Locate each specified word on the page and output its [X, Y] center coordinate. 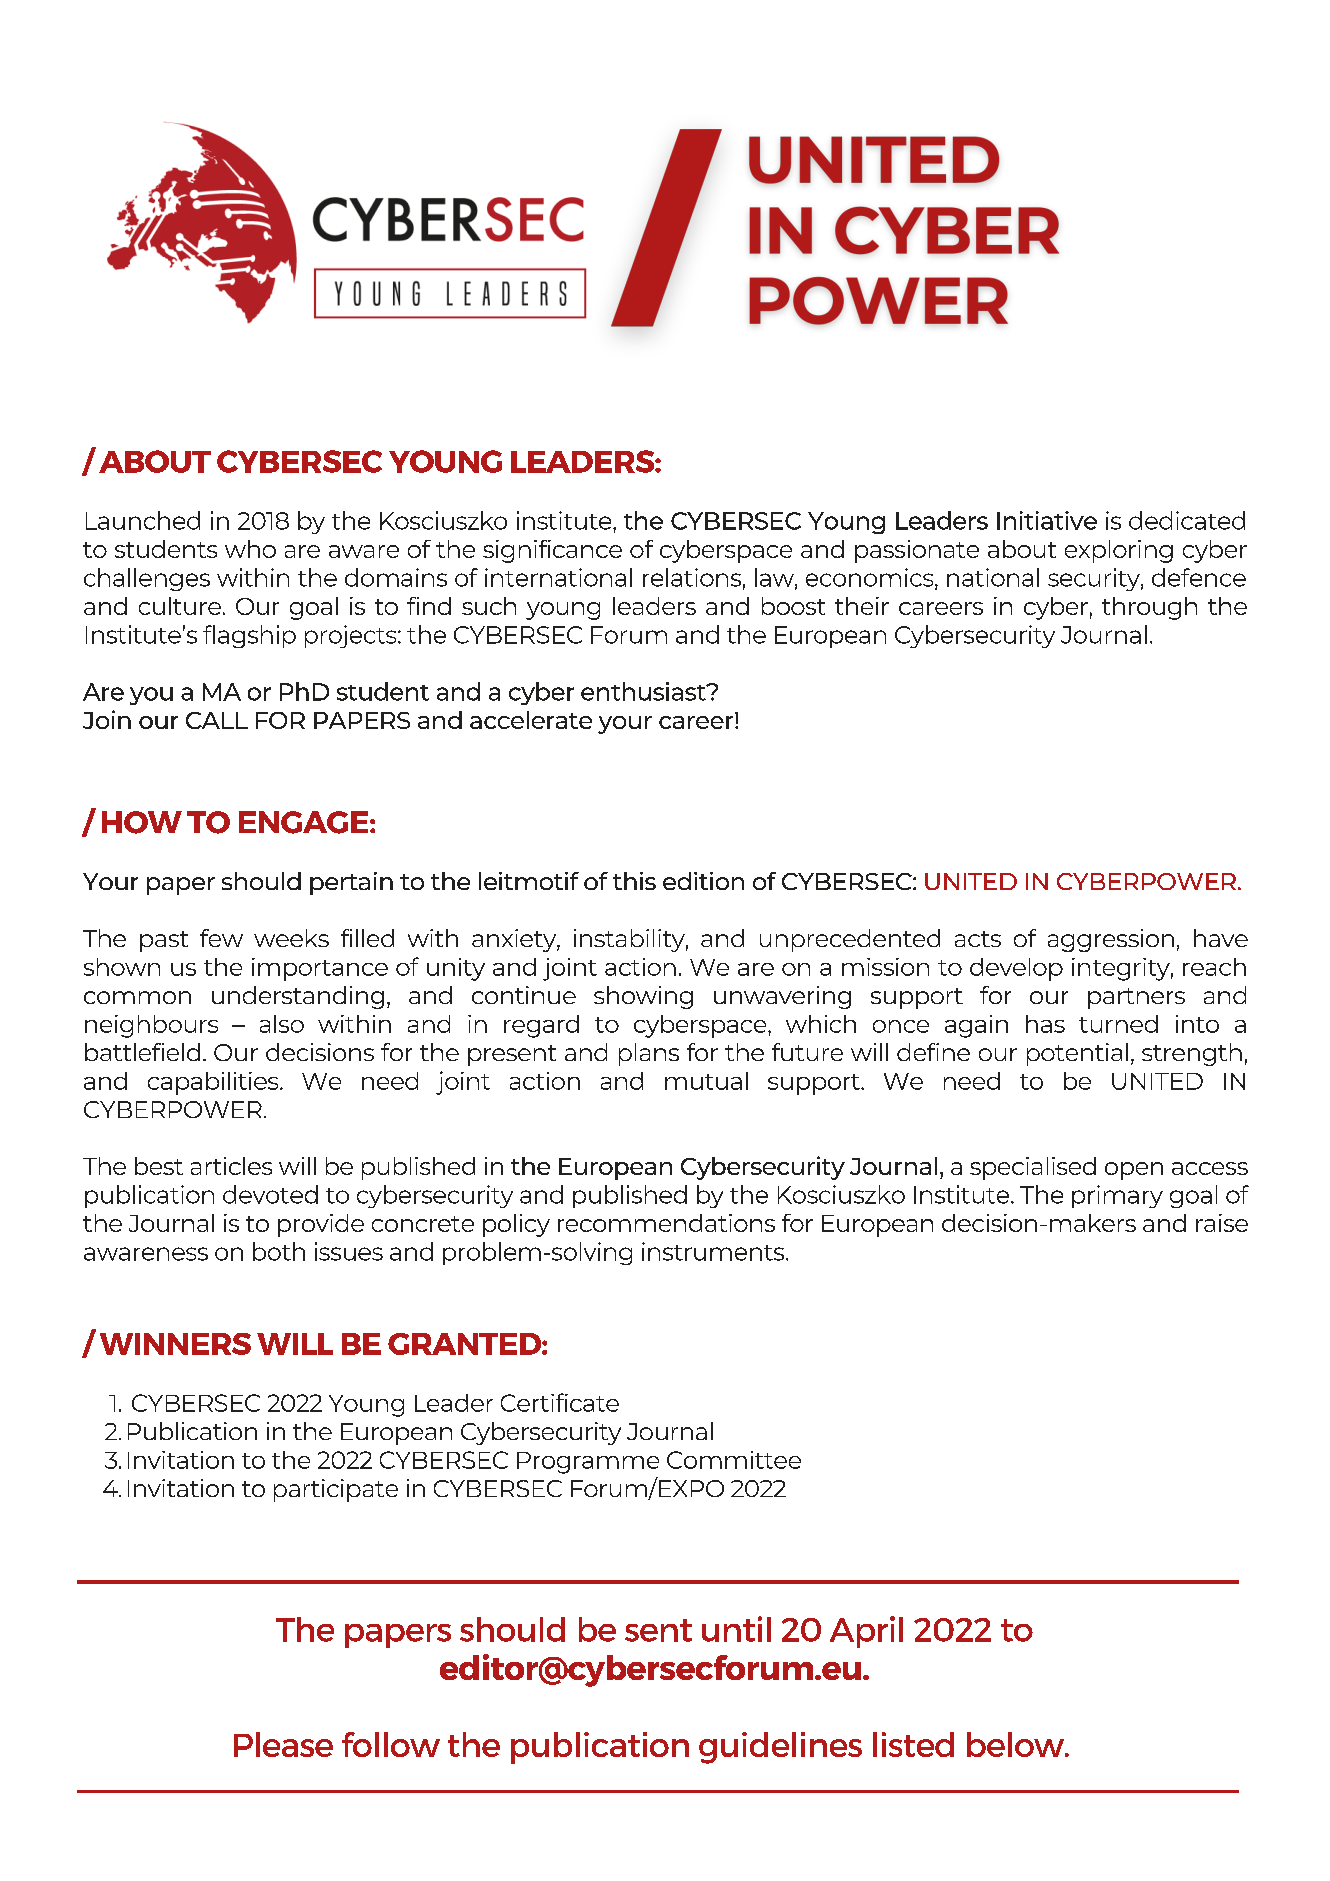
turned [1118, 1024]
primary [1117, 1196]
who [250, 549]
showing [643, 997]
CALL [217, 720]
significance [552, 551]
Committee [734, 1460]
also [282, 1024]
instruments [714, 1251]
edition [703, 881]
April [866, 1632]
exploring [1119, 551]
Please [283, 1744]
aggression [1111, 940]
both [279, 1251]
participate [336, 1490]
